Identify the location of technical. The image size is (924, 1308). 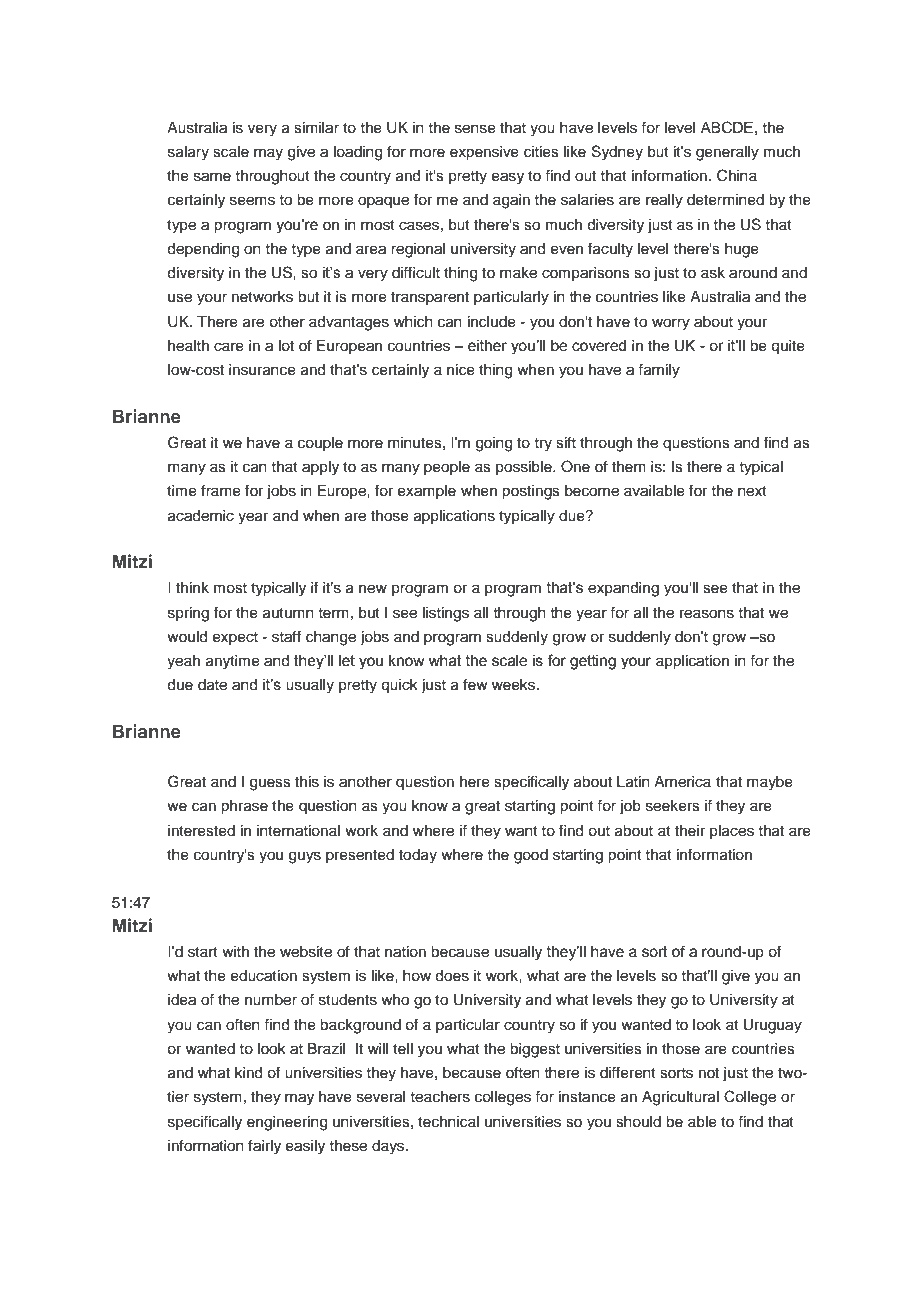
(448, 1122).
